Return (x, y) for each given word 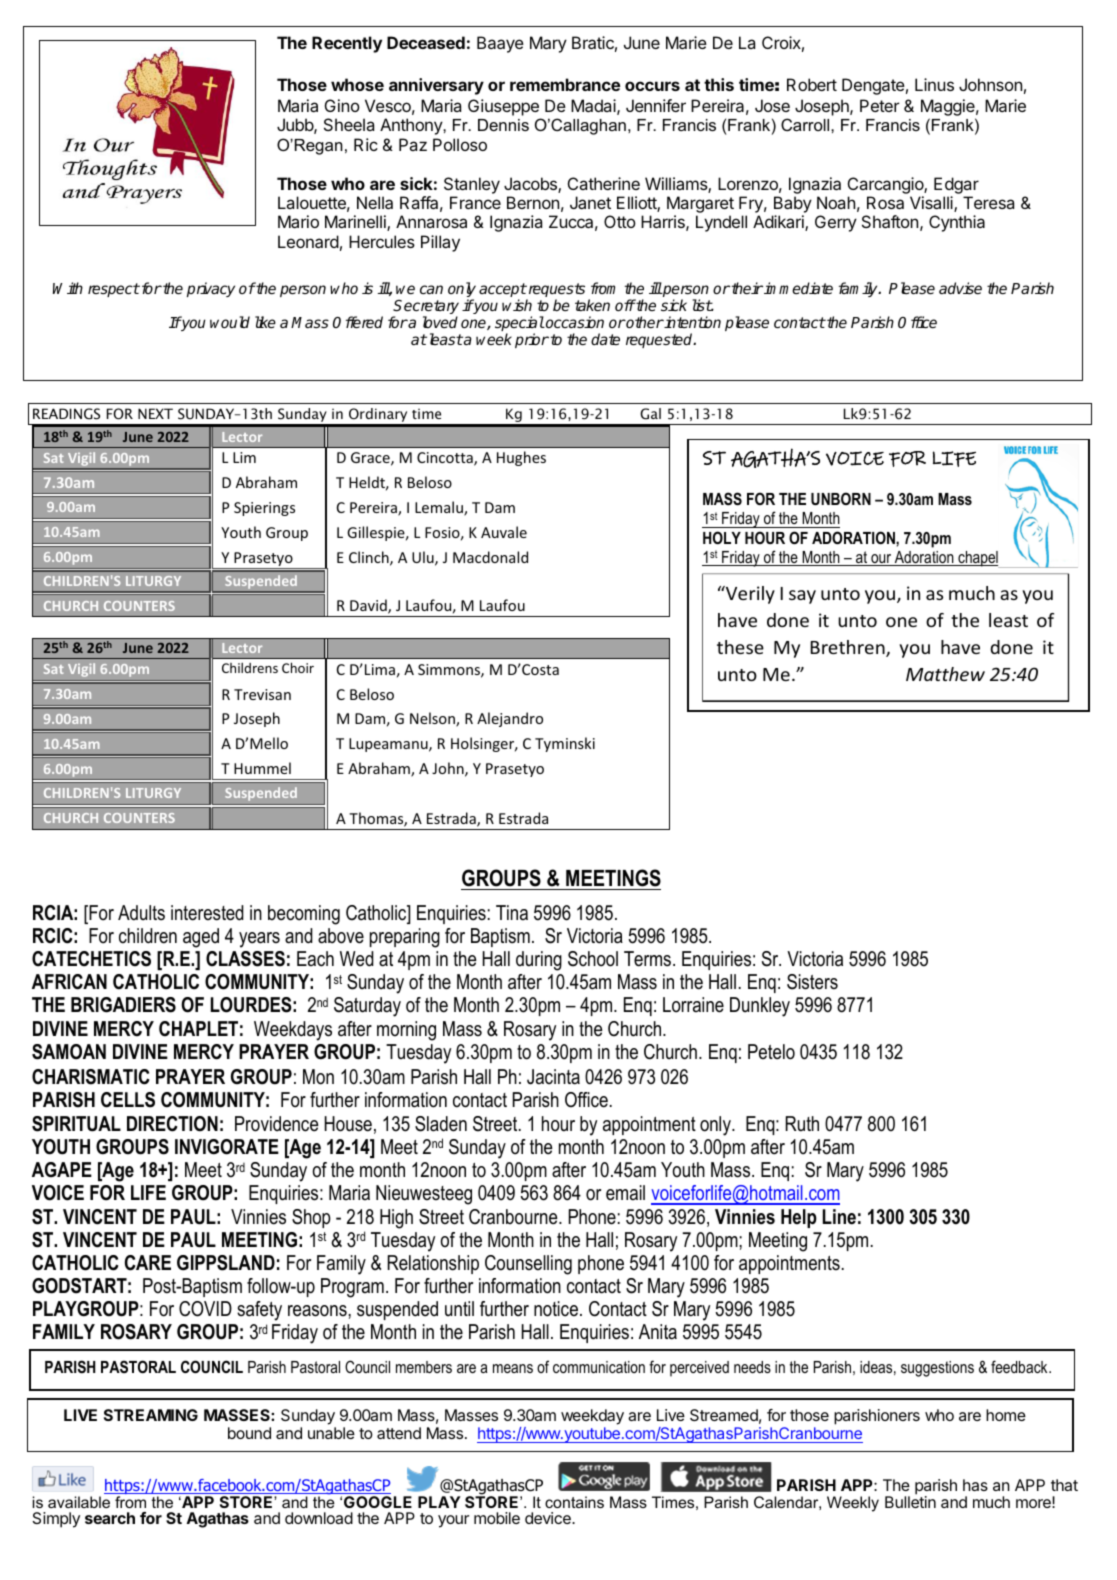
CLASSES (245, 959)
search (110, 1518)
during (539, 961)
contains (574, 1502)
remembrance (565, 84)
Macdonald (490, 557)
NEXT (155, 413)
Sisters (812, 982)
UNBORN (841, 498)
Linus (934, 84)
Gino (342, 105)
